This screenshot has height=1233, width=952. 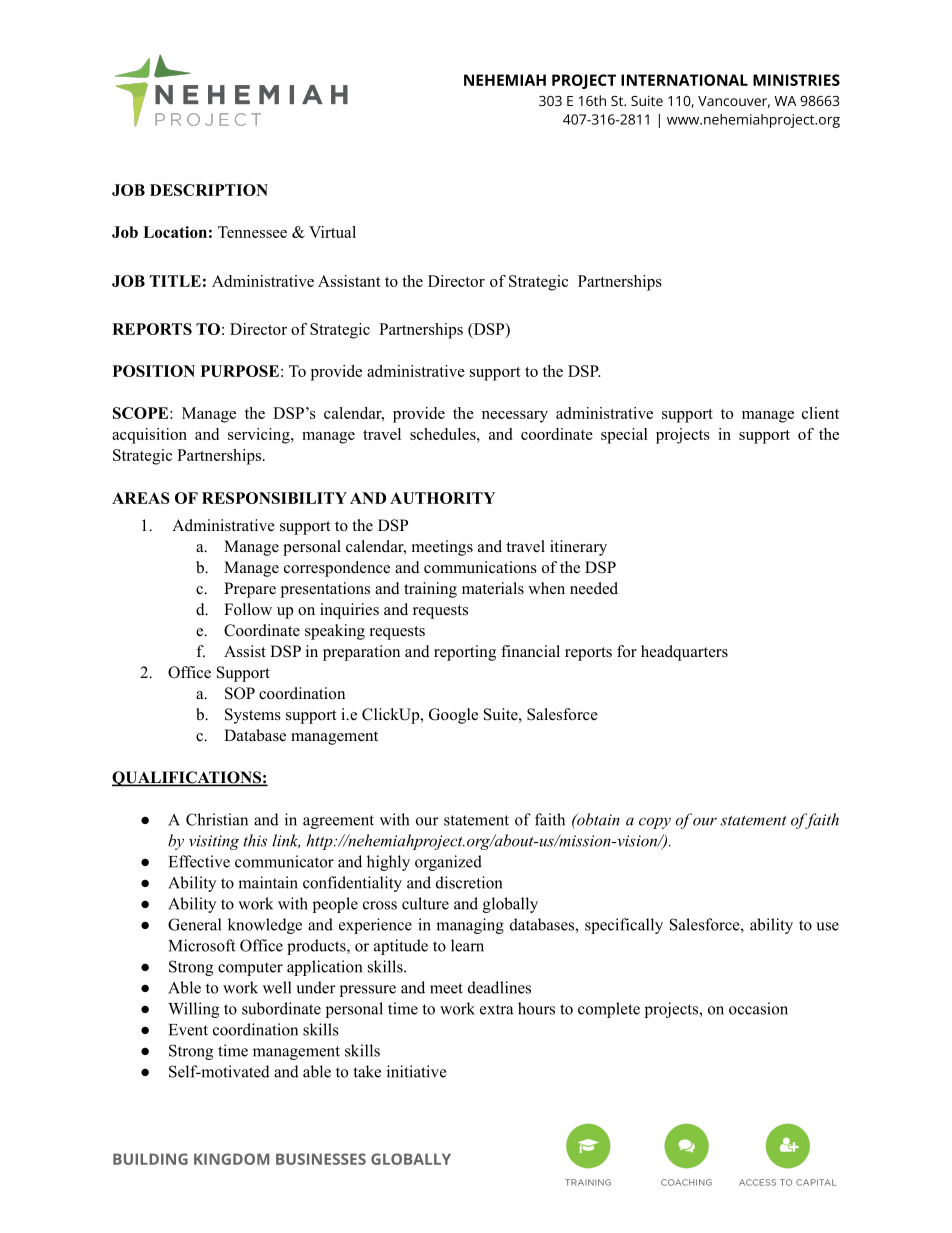 I want to click on PURPOSE, so click(x=240, y=371).
